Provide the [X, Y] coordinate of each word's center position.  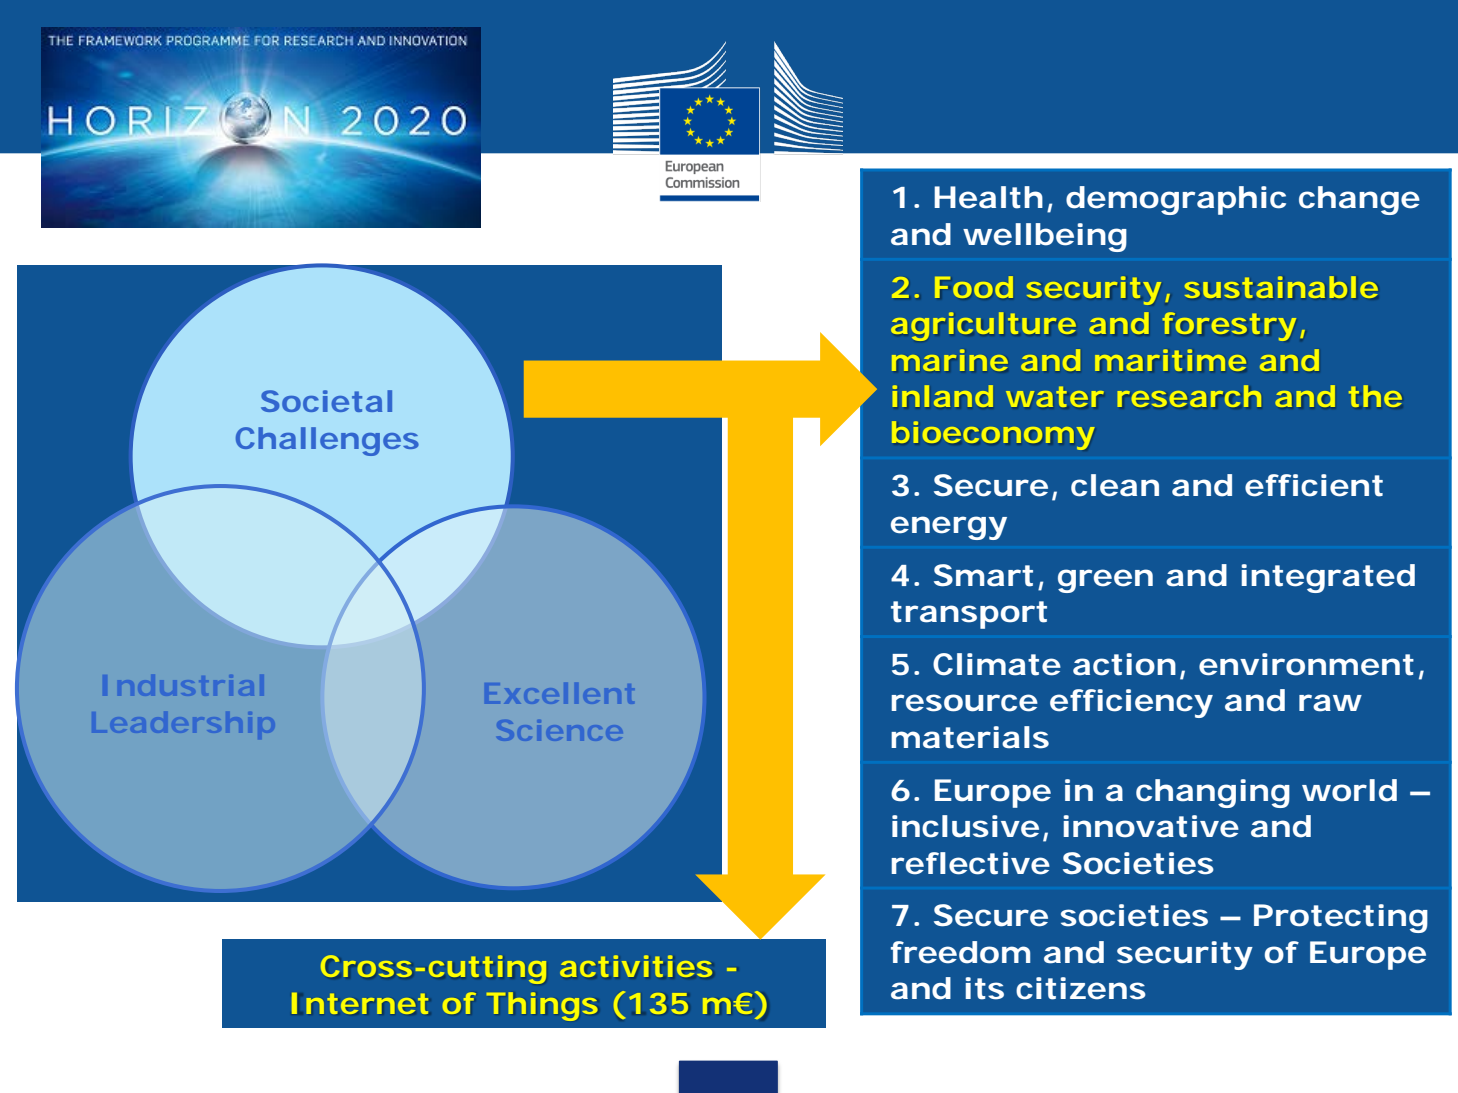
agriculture [983, 326]
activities [636, 966]
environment [1306, 664]
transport [969, 615]
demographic [1176, 200]
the [1375, 396]
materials [970, 737]
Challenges [327, 441]
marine [950, 360]
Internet [360, 1003]
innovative [1151, 826]
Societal [326, 401]
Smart [983, 575]
